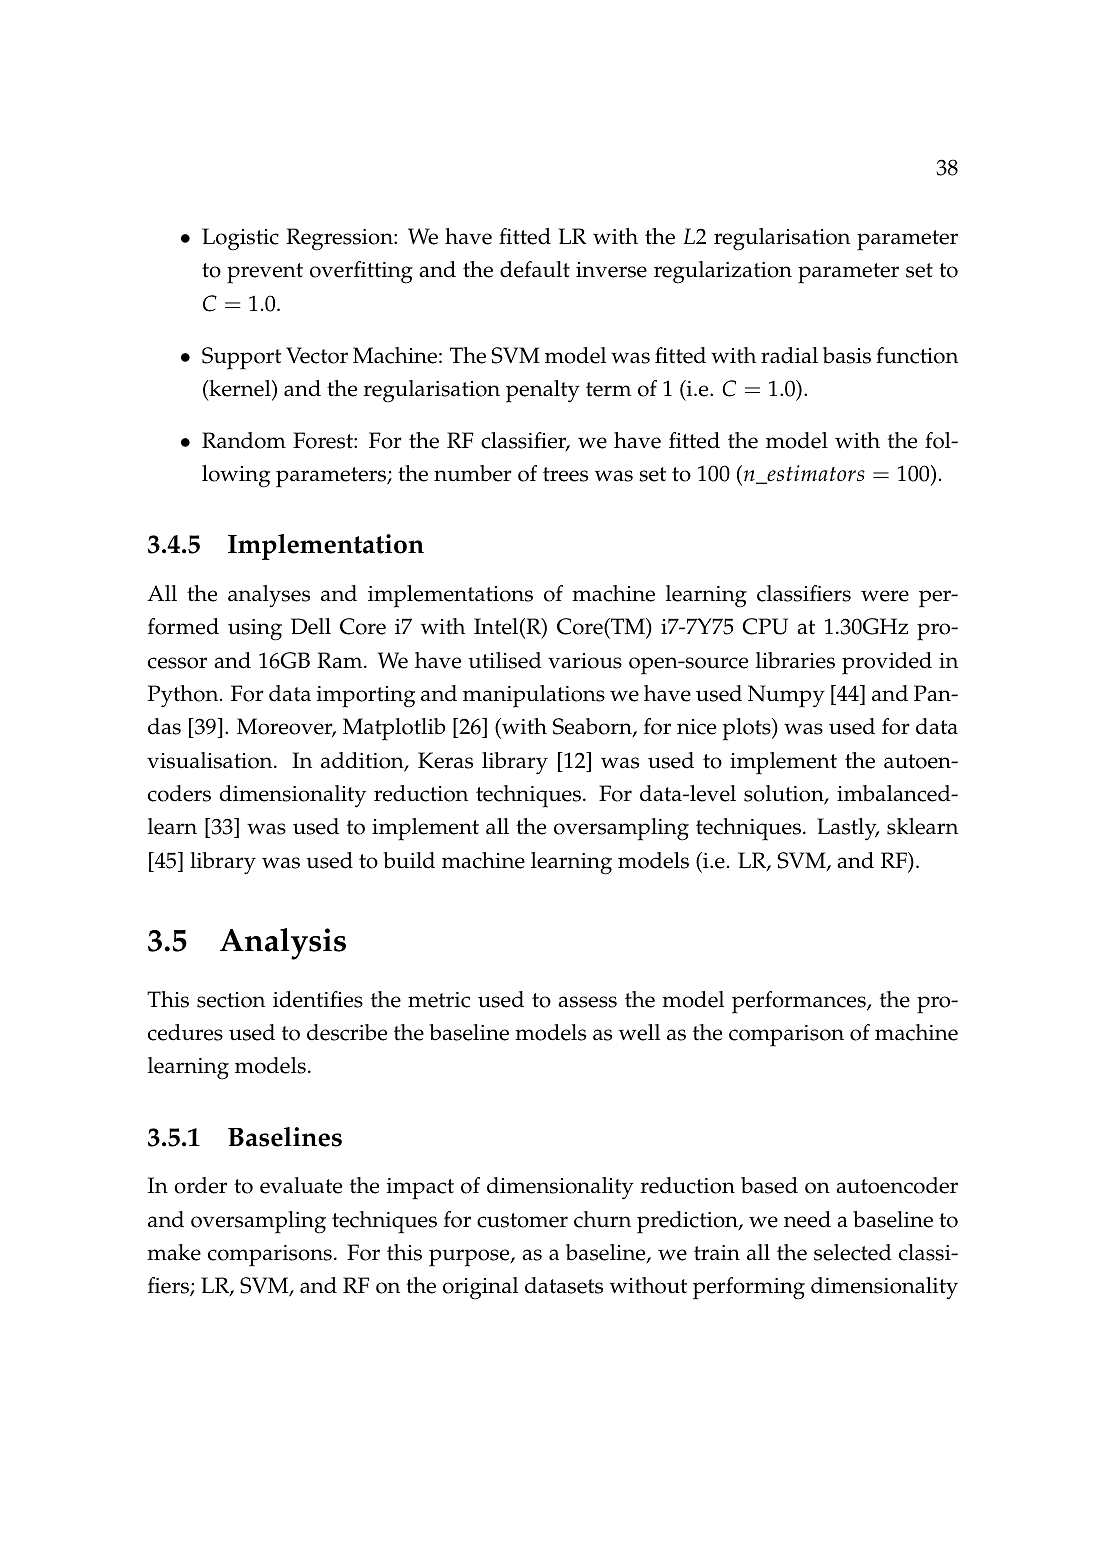 This screenshot has width=1106, height=1564. Describe the element at coordinates (535, 269) in the screenshot. I see `default` at that location.
